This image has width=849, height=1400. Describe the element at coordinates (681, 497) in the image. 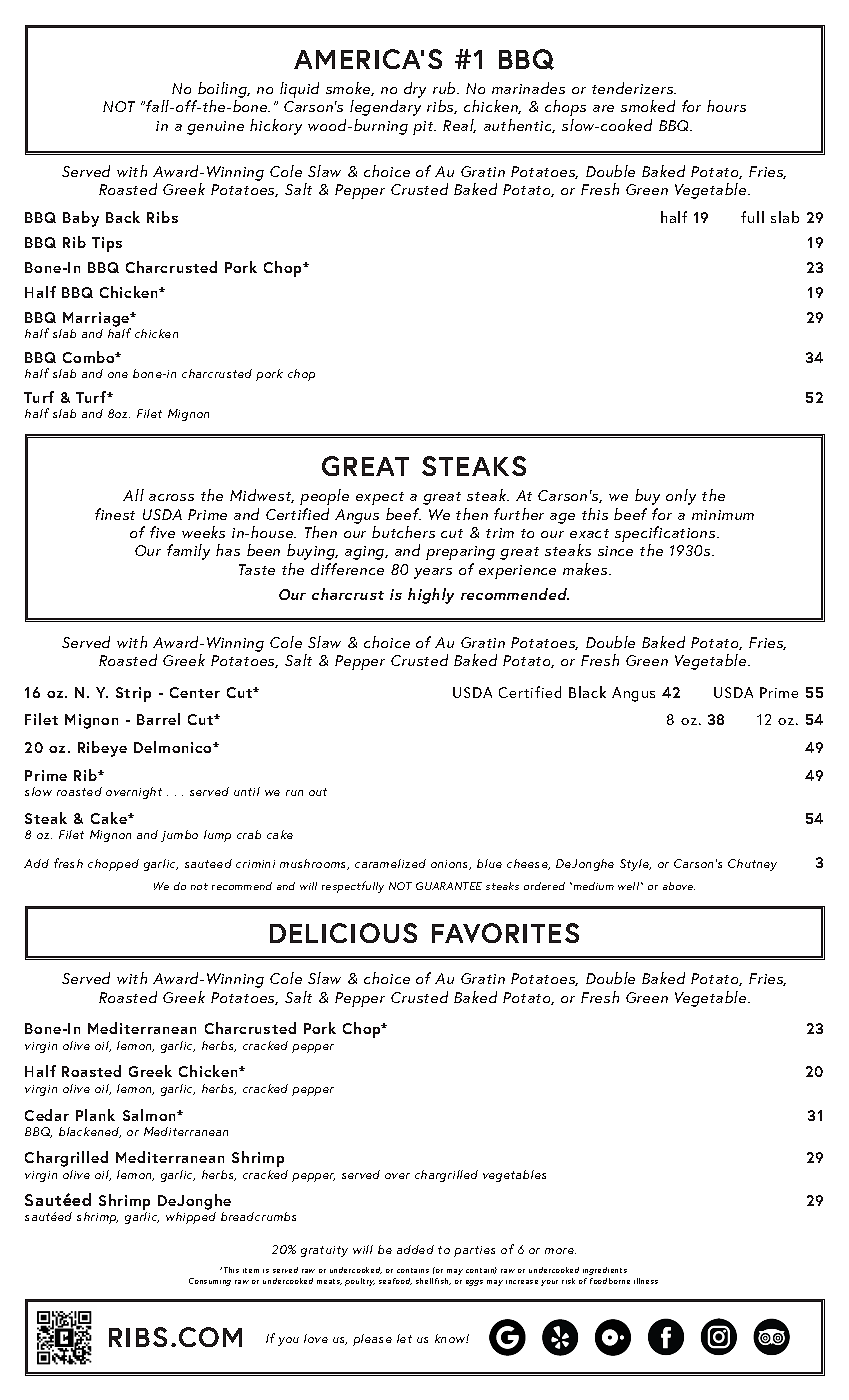

I see `only` at that location.
